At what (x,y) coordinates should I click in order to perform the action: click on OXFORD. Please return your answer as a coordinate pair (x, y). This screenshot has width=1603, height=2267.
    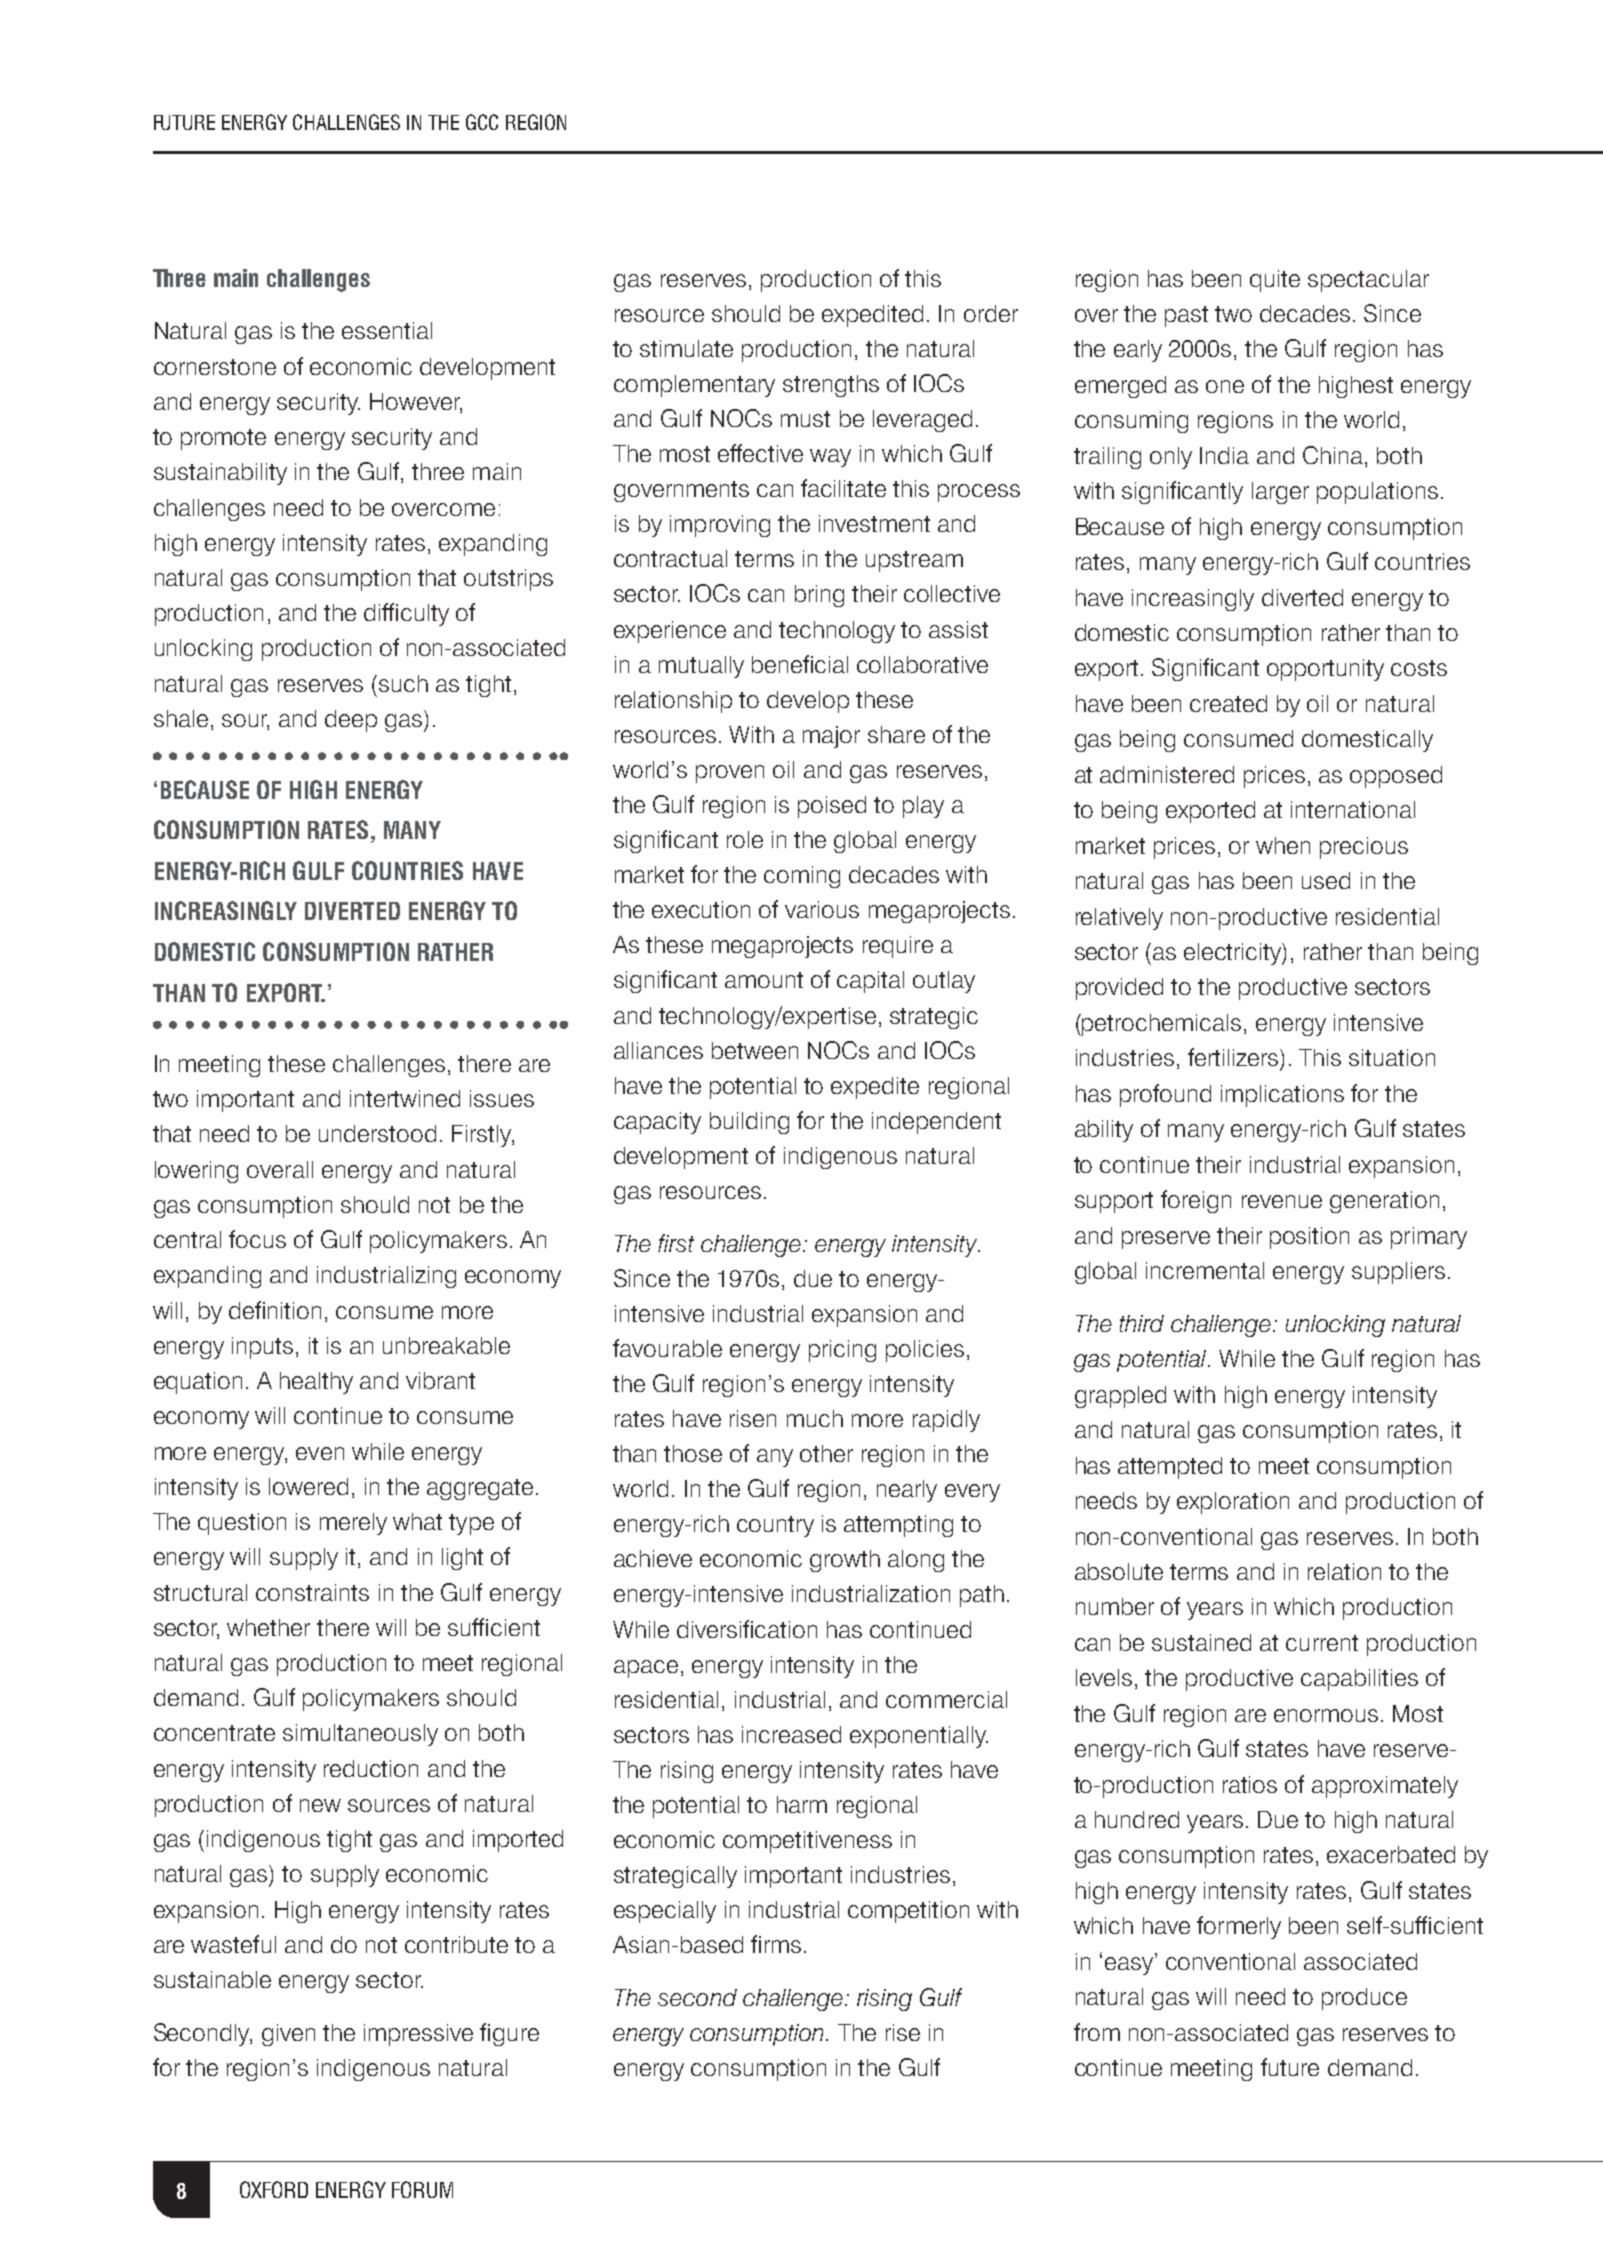
    Looking at the image, I should click on (274, 2189).
